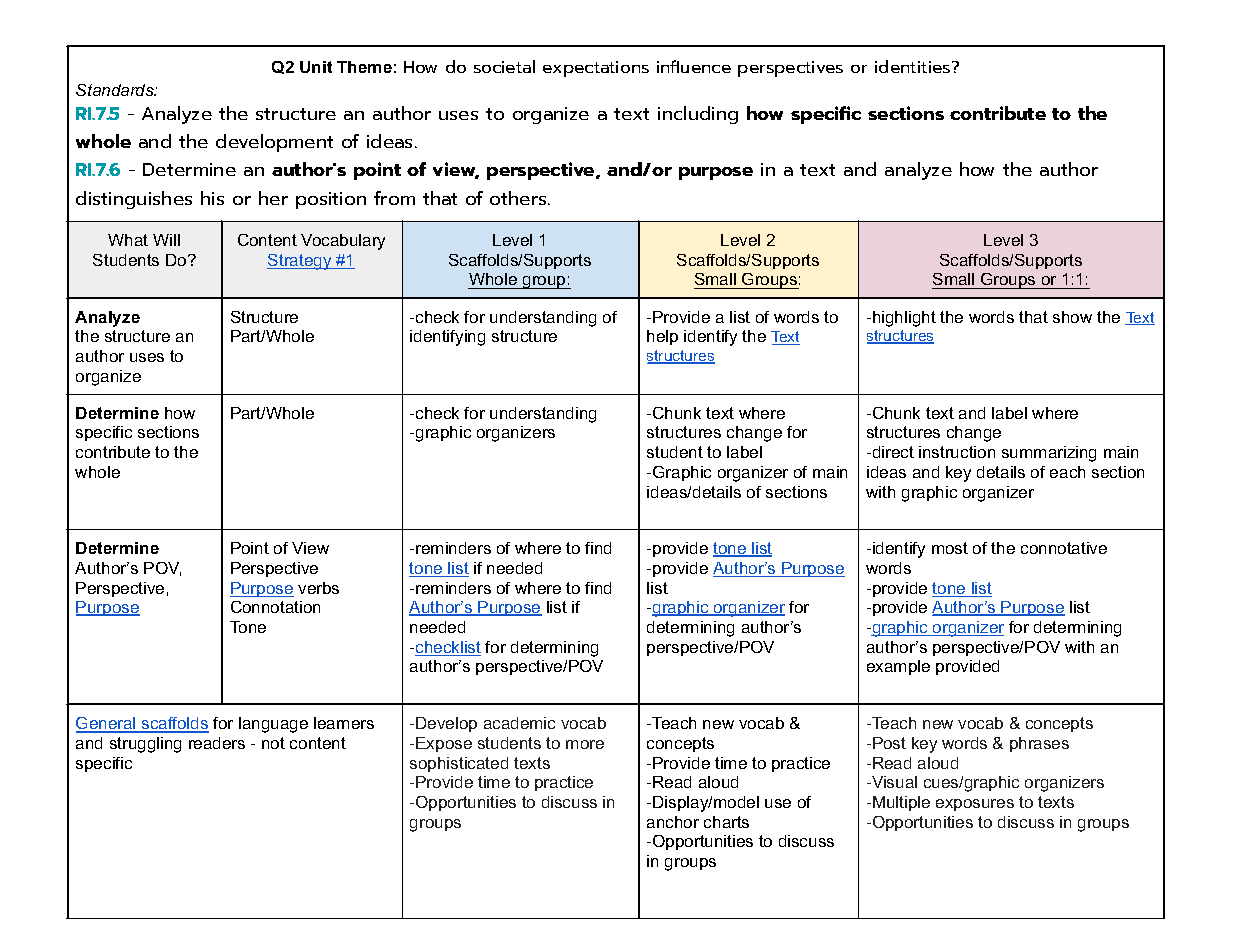 The image size is (1233, 952). What do you see at coordinates (950, 548) in the screenshot?
I see `most` at bounding box center [950, 548].
